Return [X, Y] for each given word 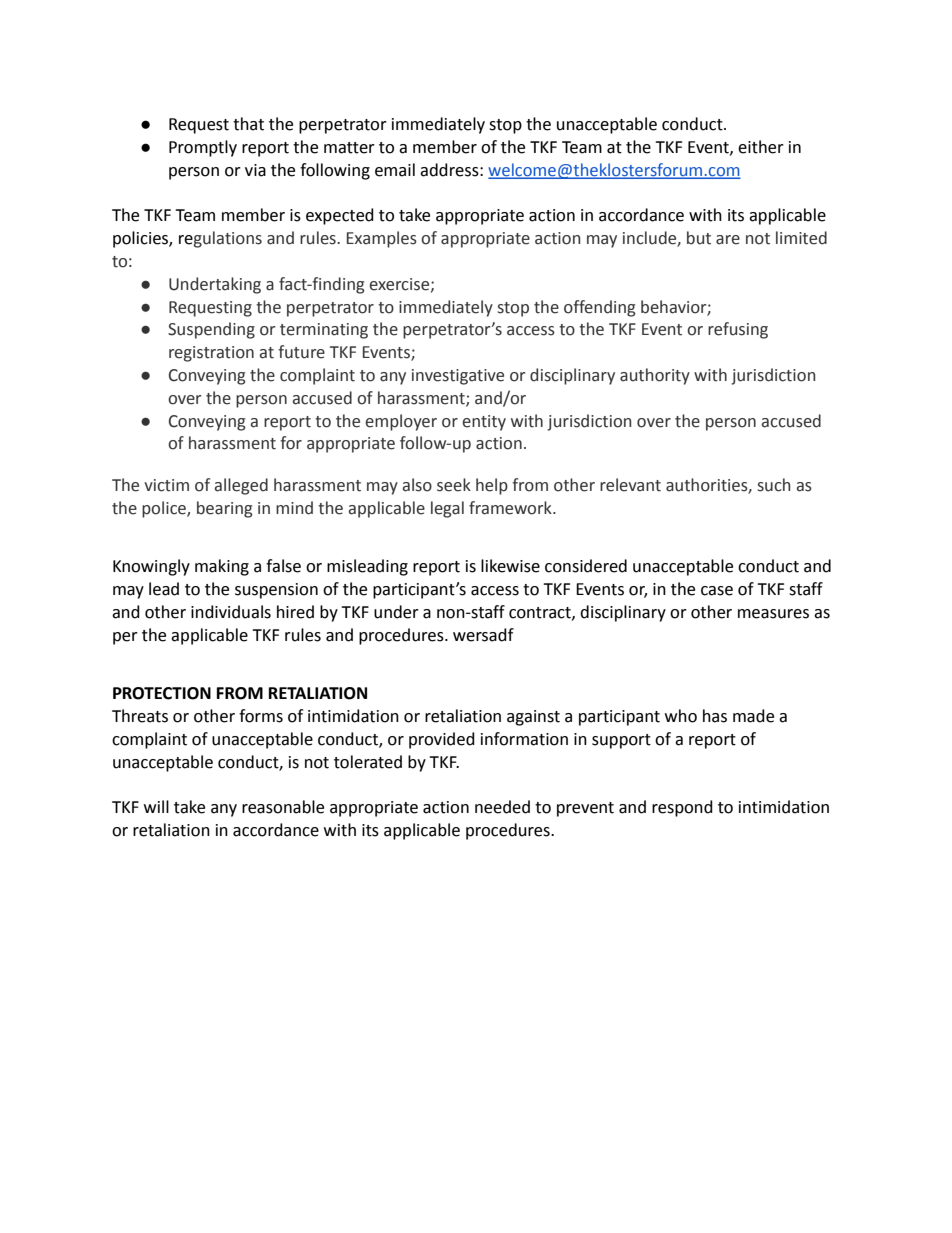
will [156, 806]
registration [211, 354]
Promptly [203, 148]
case [717, 591]
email [395, 170]
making [222, 567]
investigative [458, 377]
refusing [738, 330]
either [761, 147]
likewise [510, 566]
